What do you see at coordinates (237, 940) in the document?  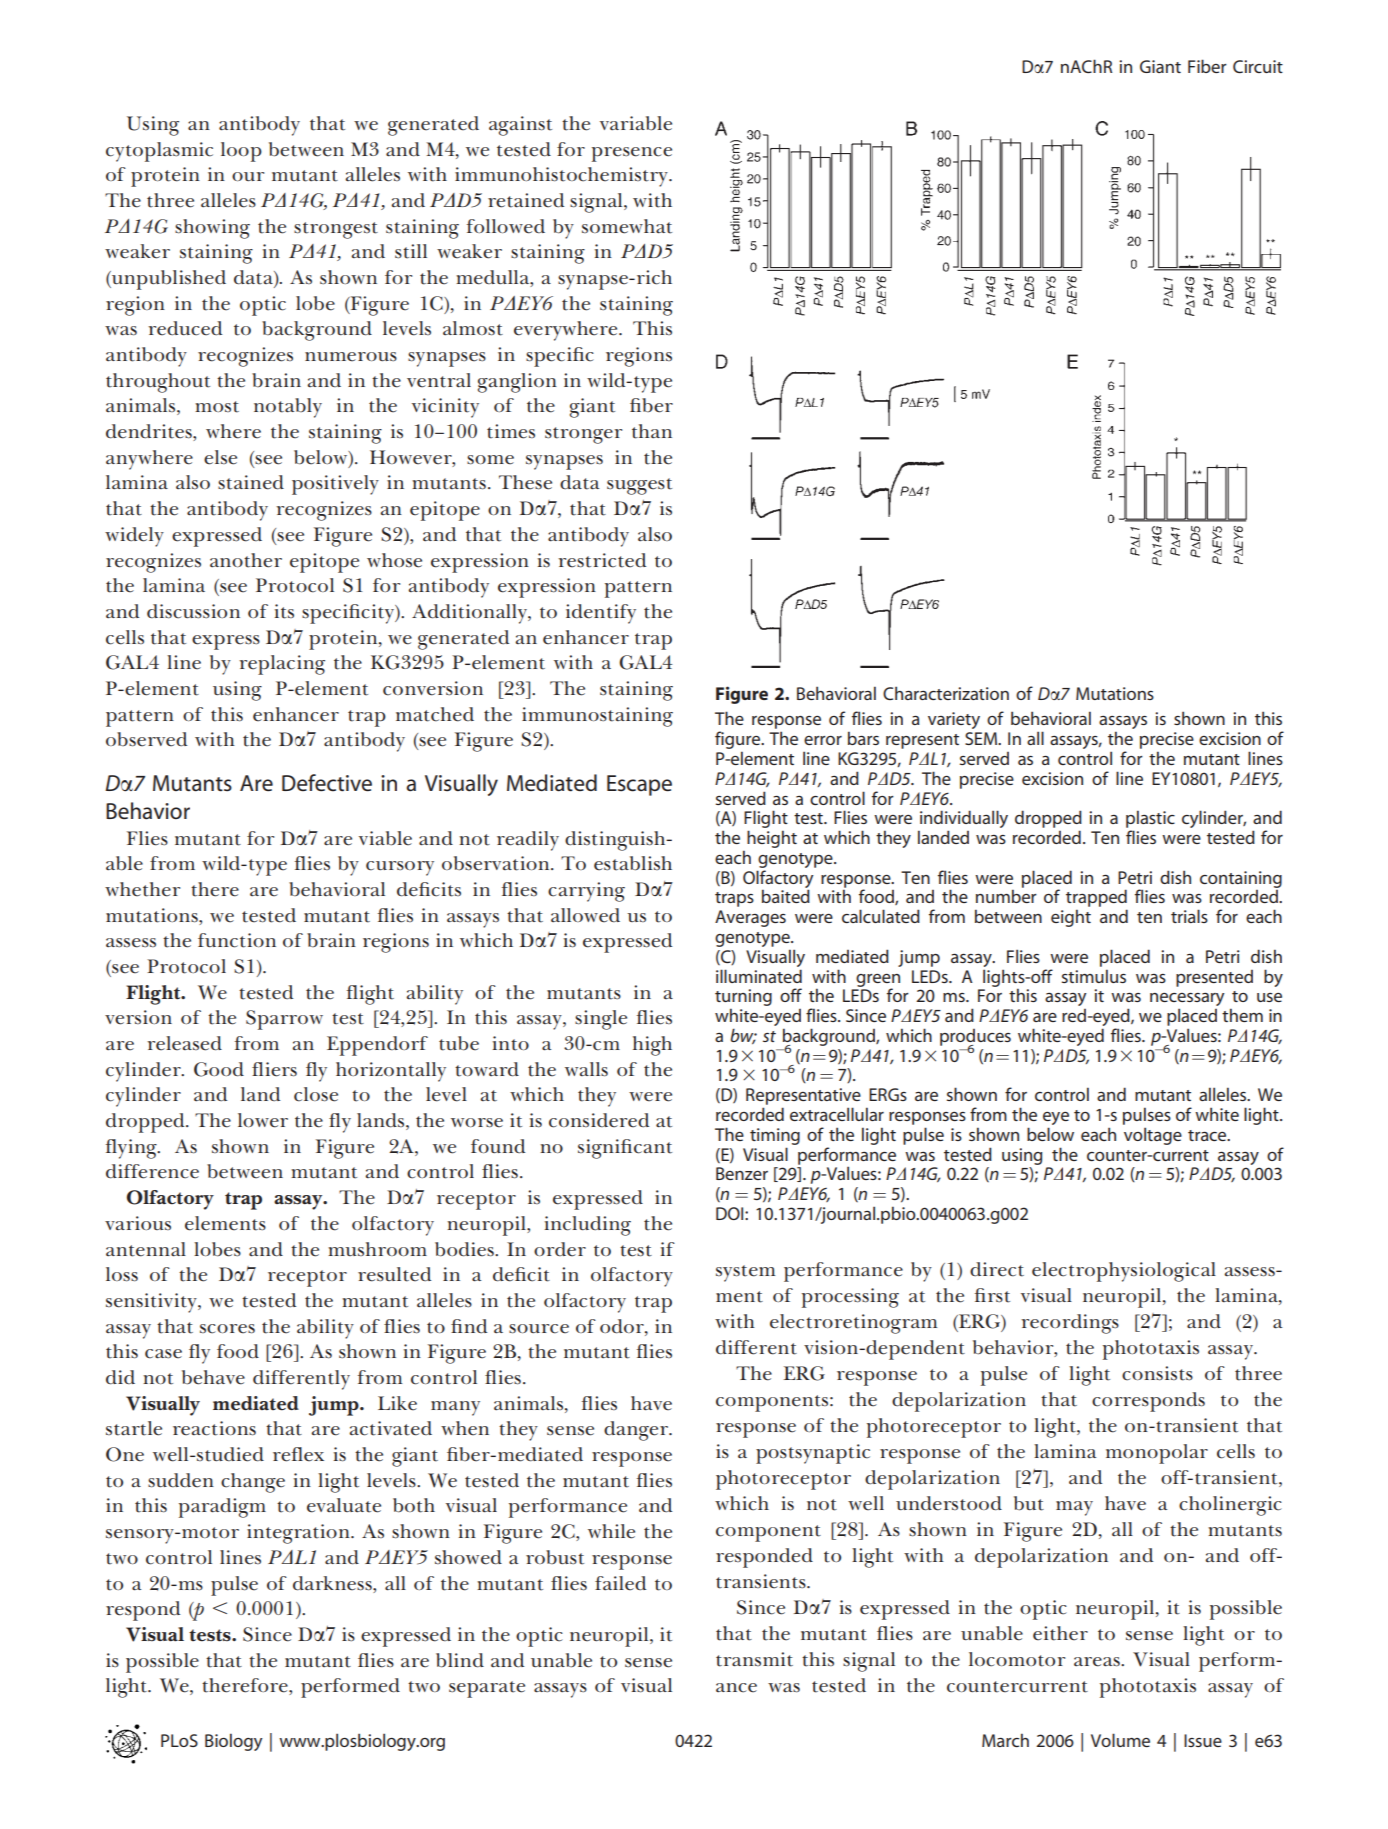 I see `function` at bounding box center [237, 940].
